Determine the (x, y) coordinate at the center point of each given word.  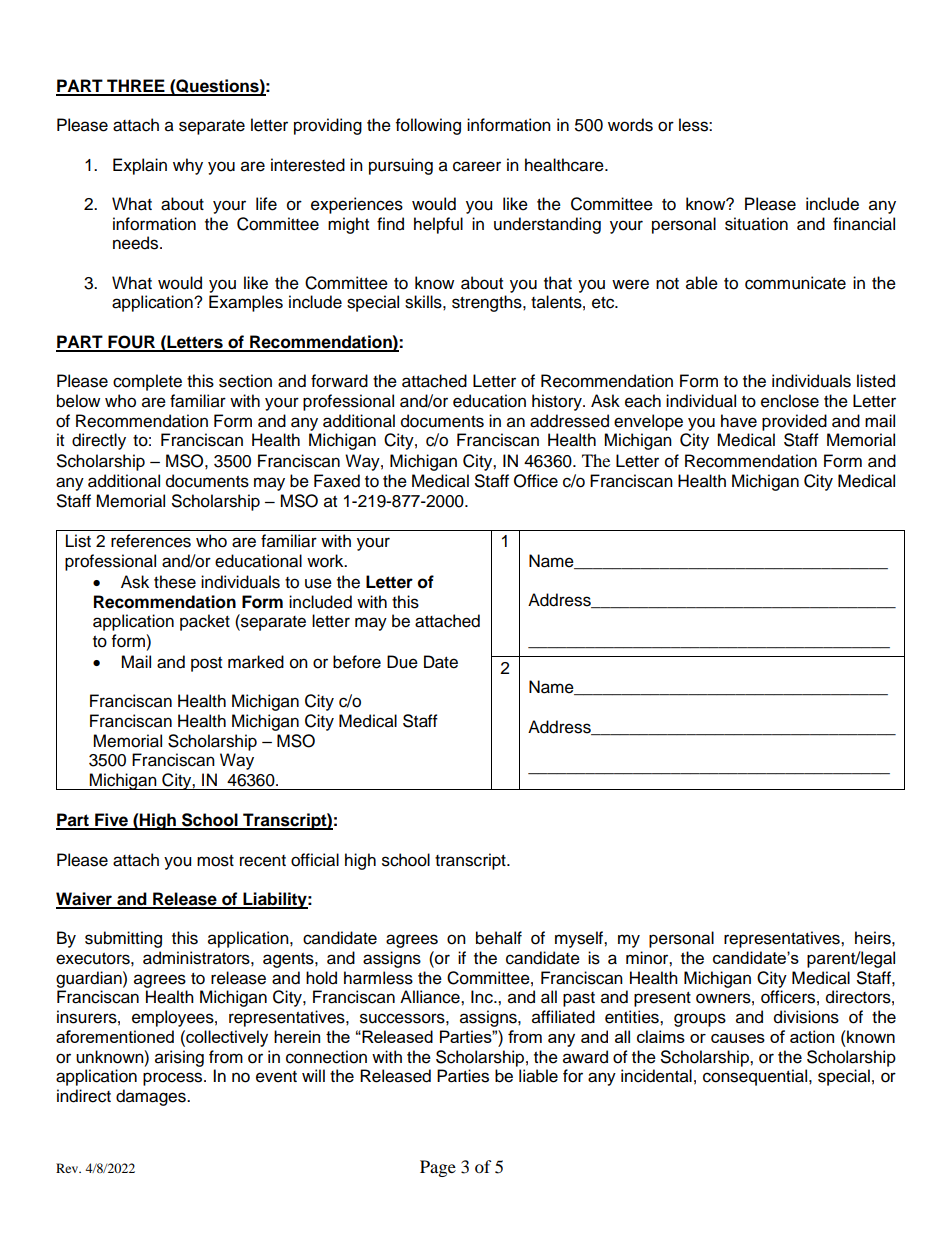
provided (794, 422)
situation (756, 224)
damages (152, 1097)
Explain (140, 166)
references (151, 541)
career (477, 166)
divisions (806, 1017)
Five (111, 821)
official (315, 860)
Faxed (337, 481)
